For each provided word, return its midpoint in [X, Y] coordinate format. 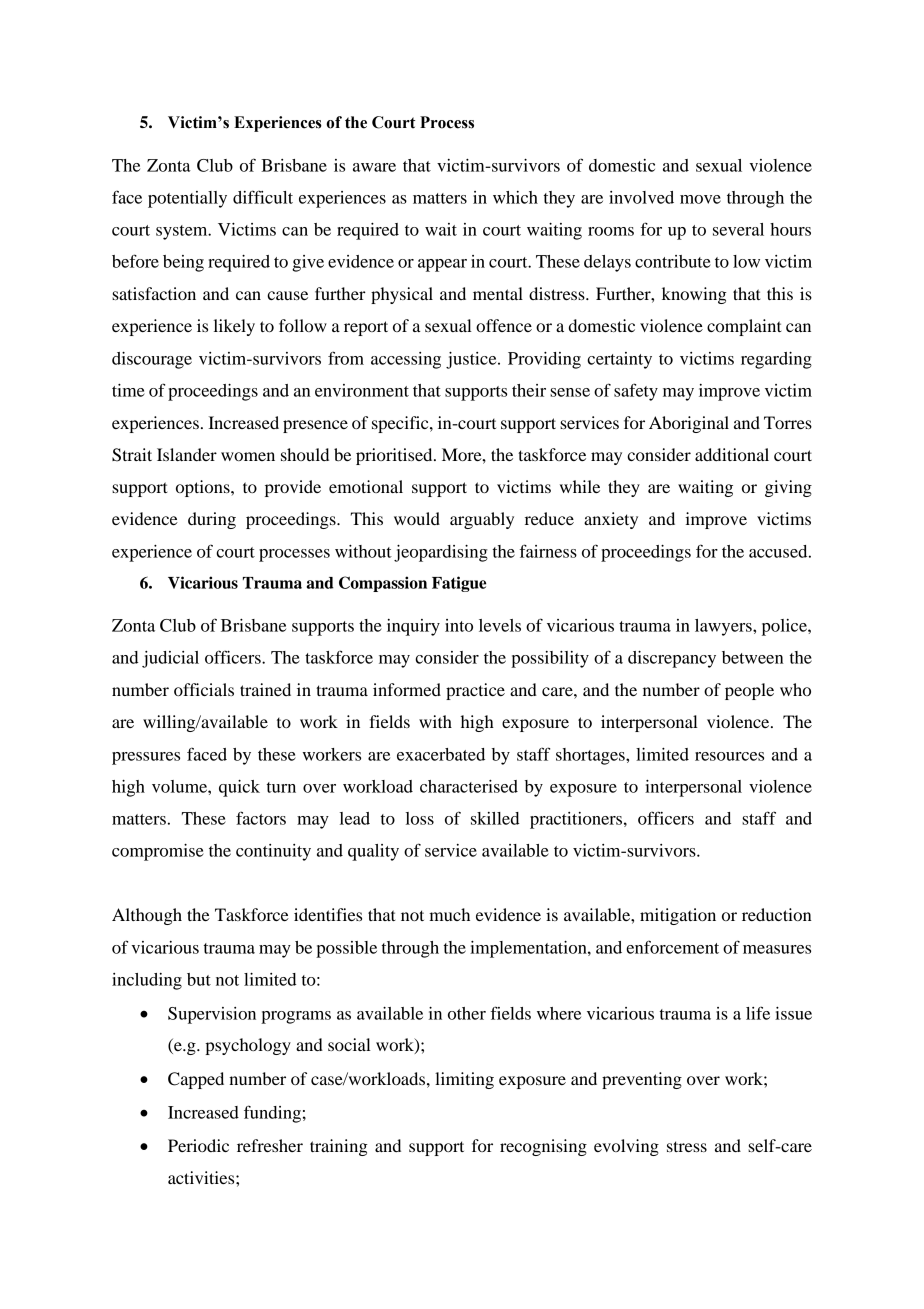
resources [729, 756]
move [700, 199]
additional [732, 454]
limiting [464, 1080]
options [204, 488]
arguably [482, 520]
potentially [187, 199]
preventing [642, 1080]
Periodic [198, 1145]
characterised [469, 786]
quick [239, 788]
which [515, 197]
